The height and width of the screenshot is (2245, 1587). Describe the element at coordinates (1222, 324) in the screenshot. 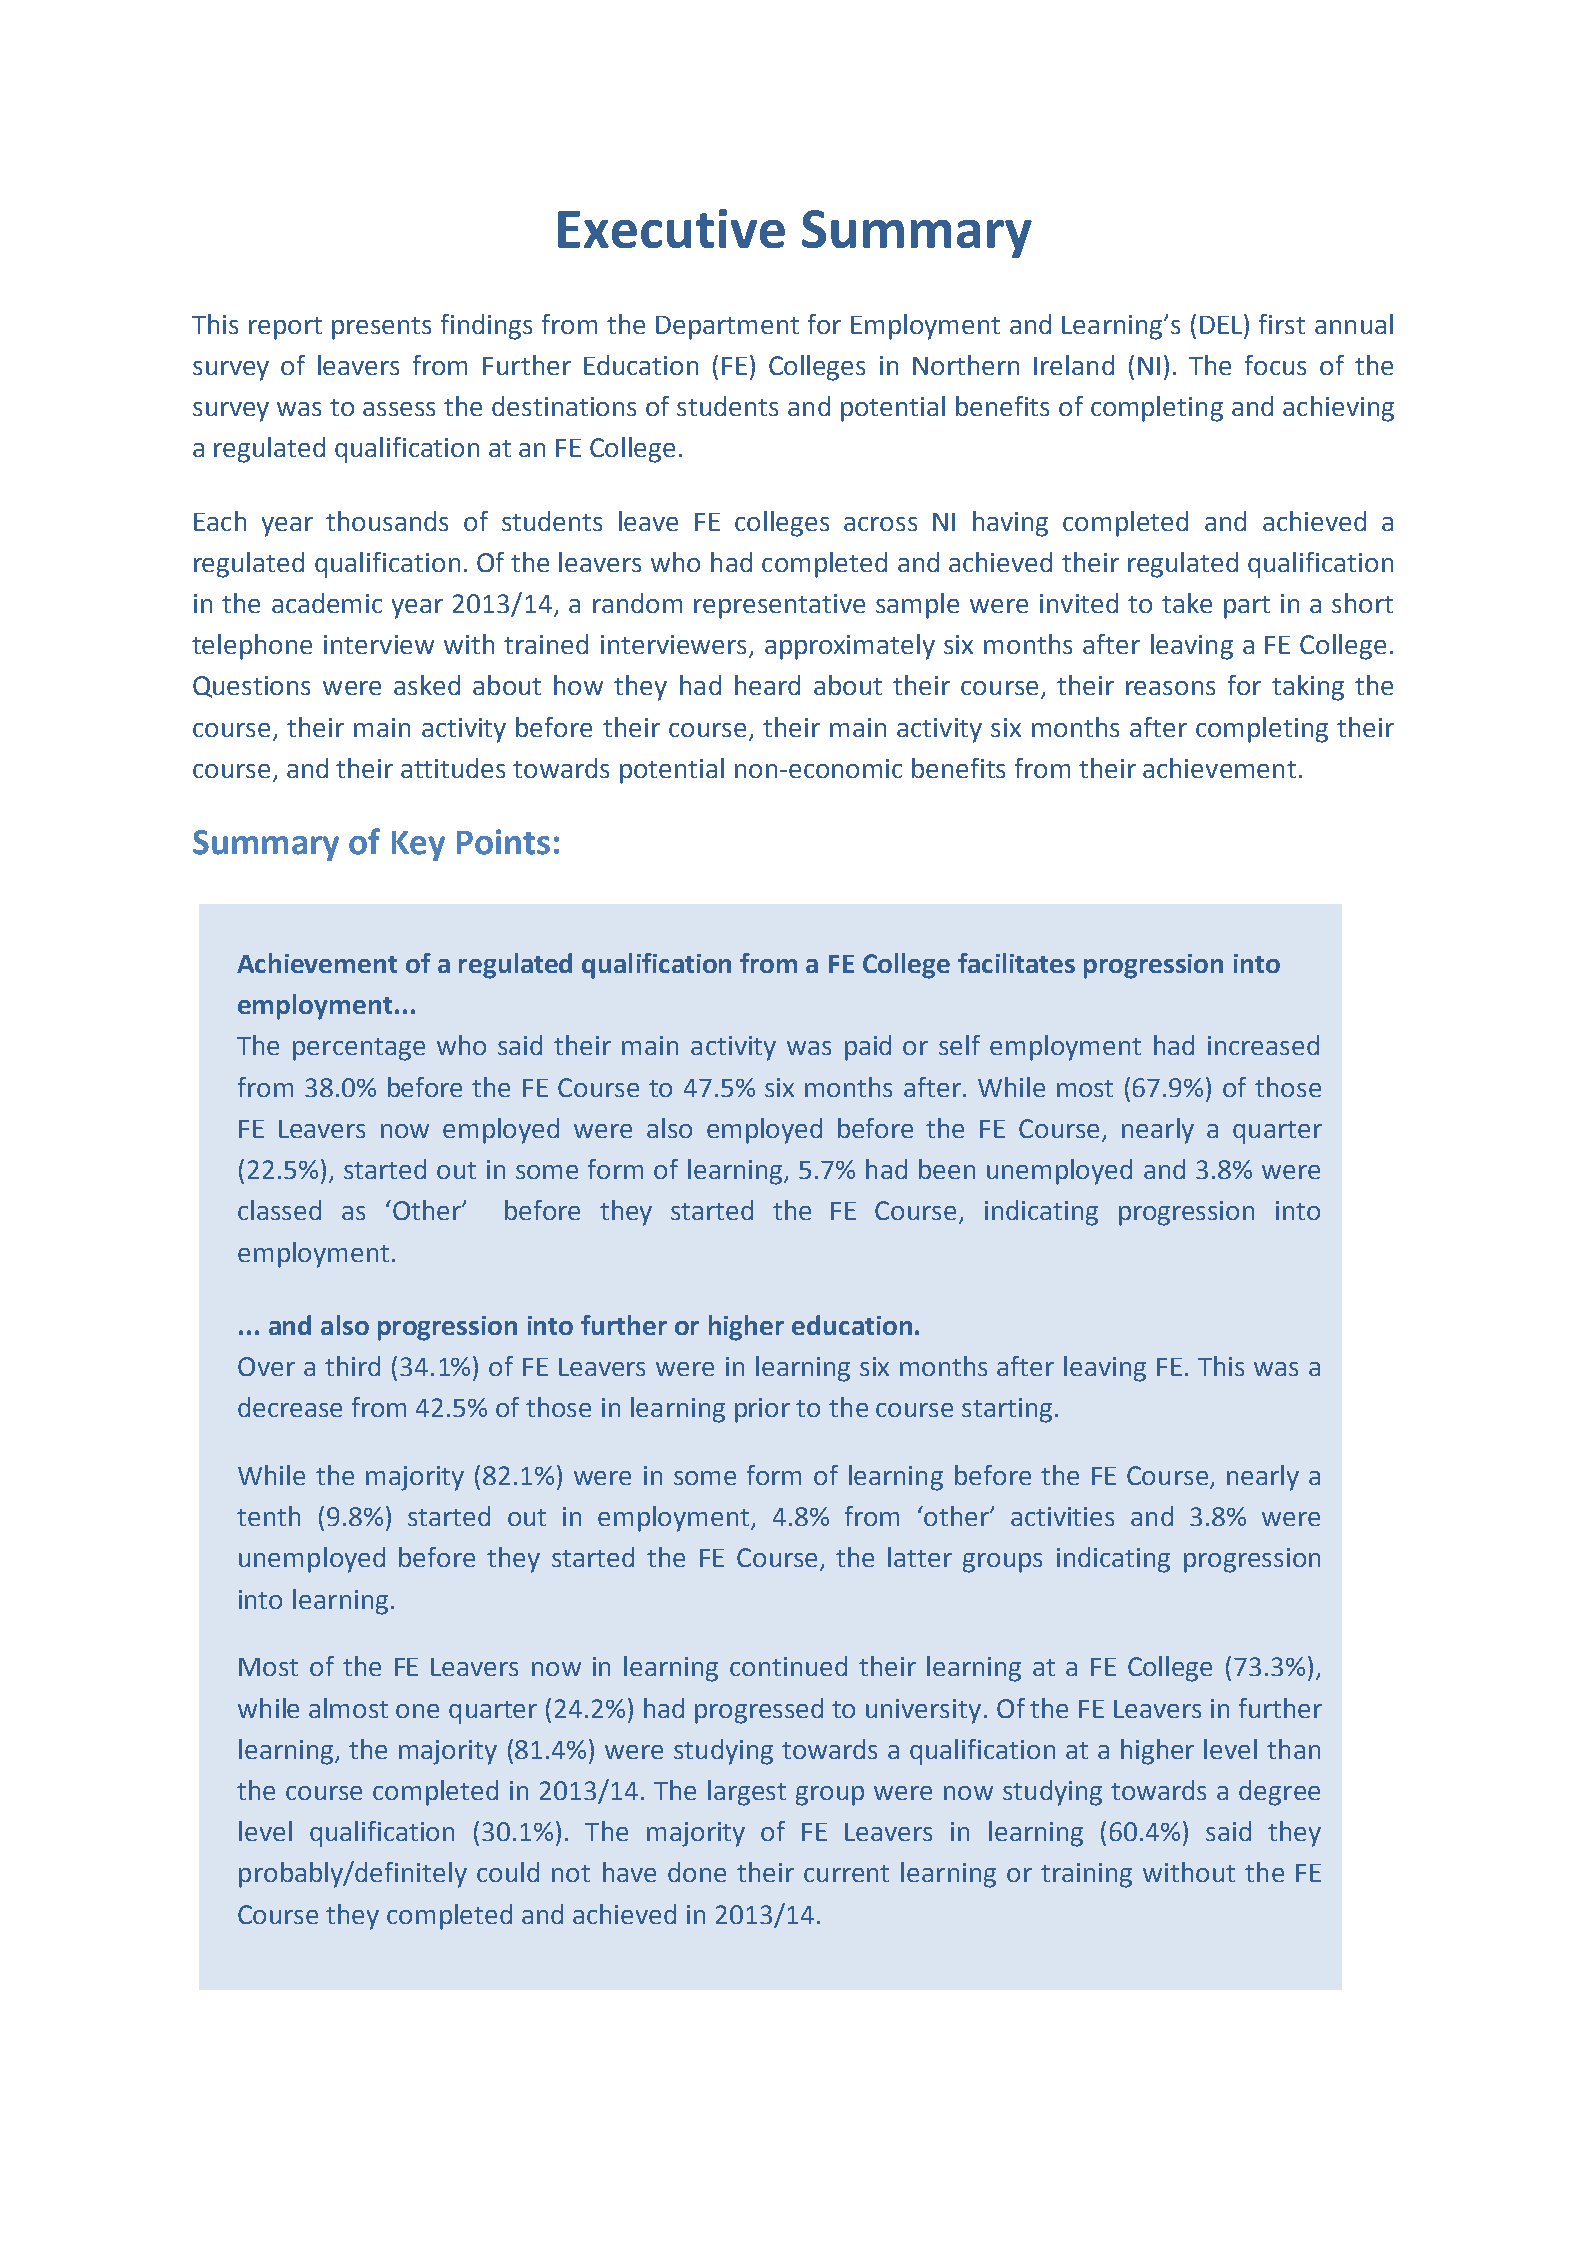

I see `DEL` at that location.
